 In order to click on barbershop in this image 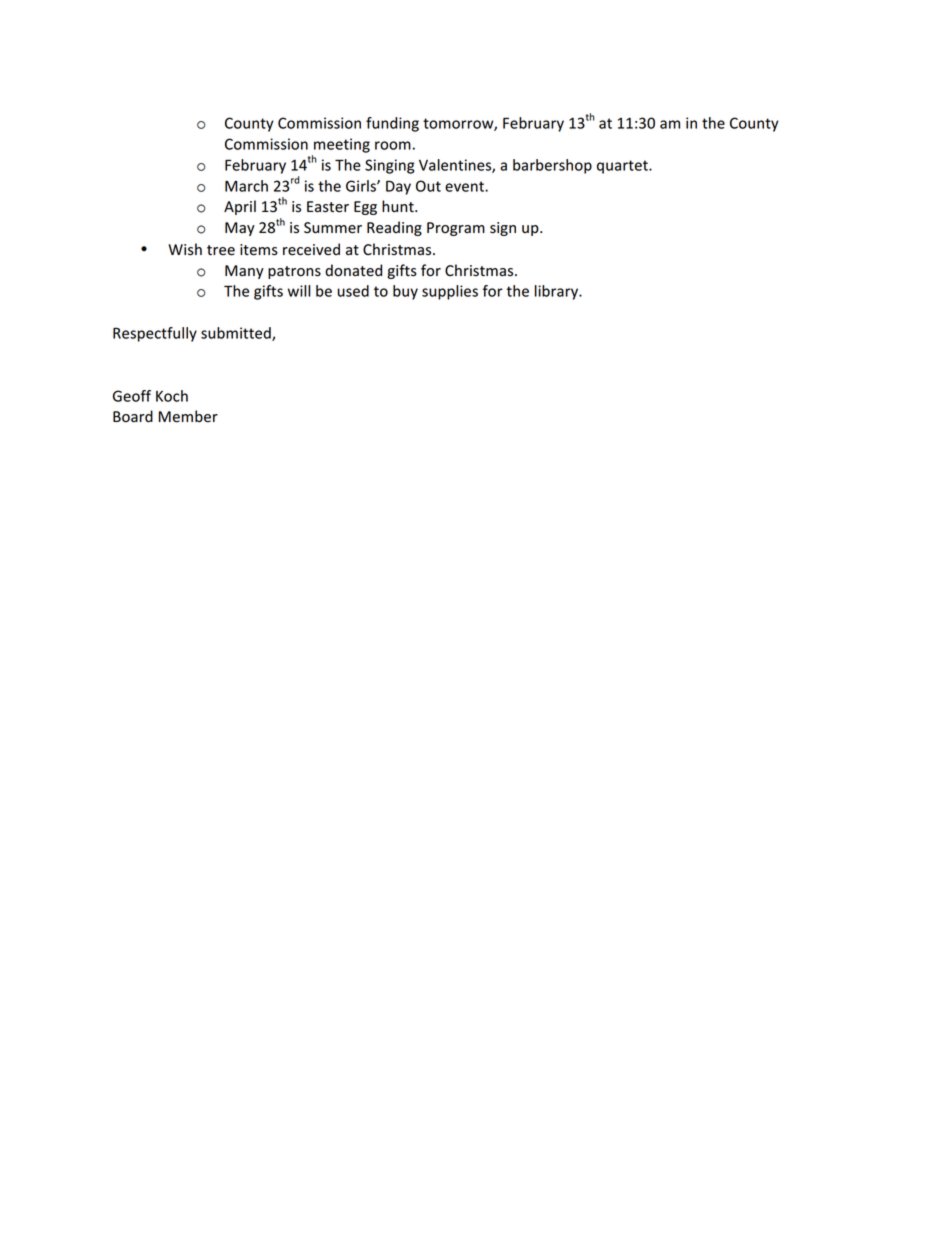, I will do `click(552, 166)`.
